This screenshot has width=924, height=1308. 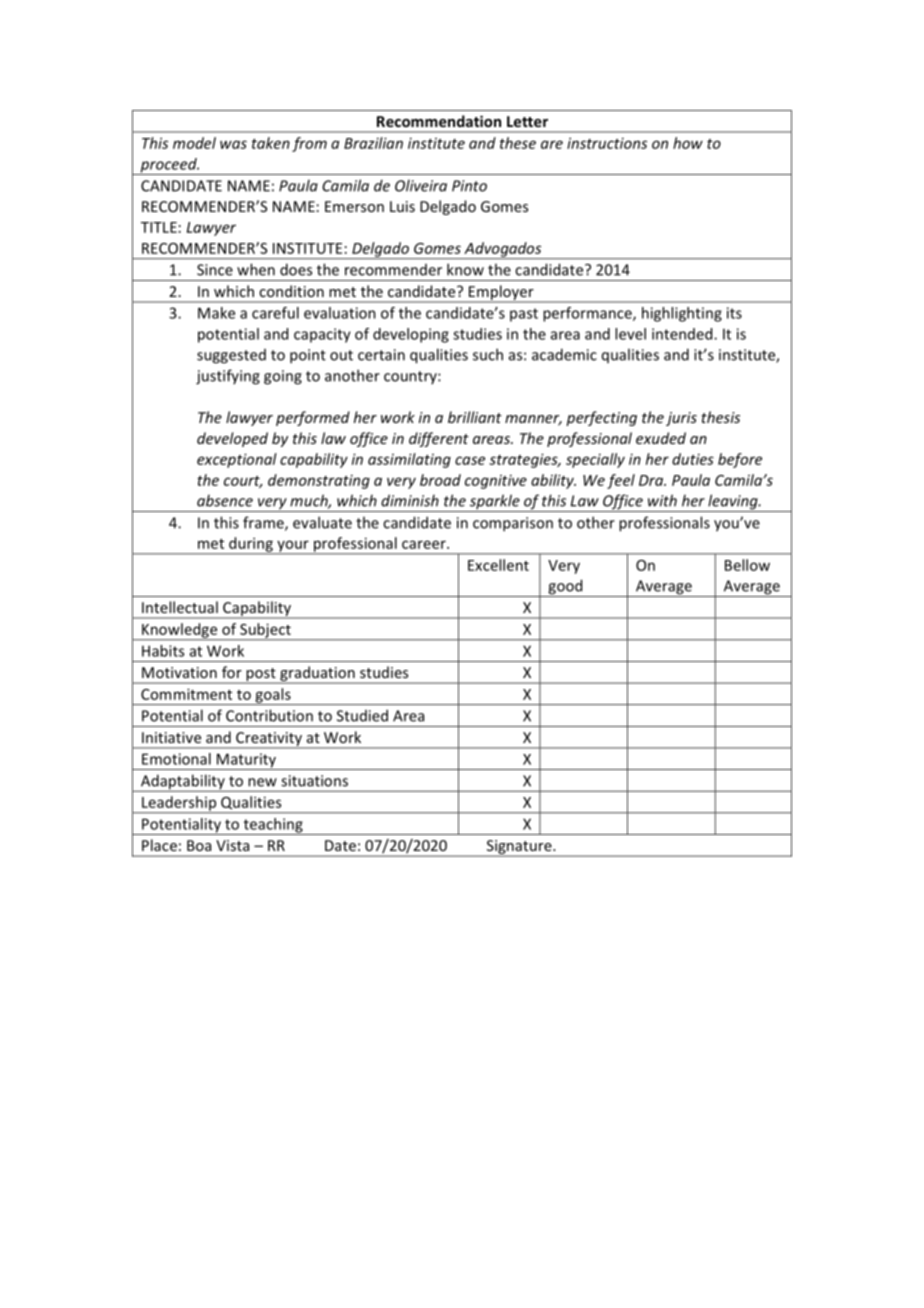 What do you see at coordinates (747, 565) in the screenshot?
I see `Bellow` at bounding box center [747, 565].
